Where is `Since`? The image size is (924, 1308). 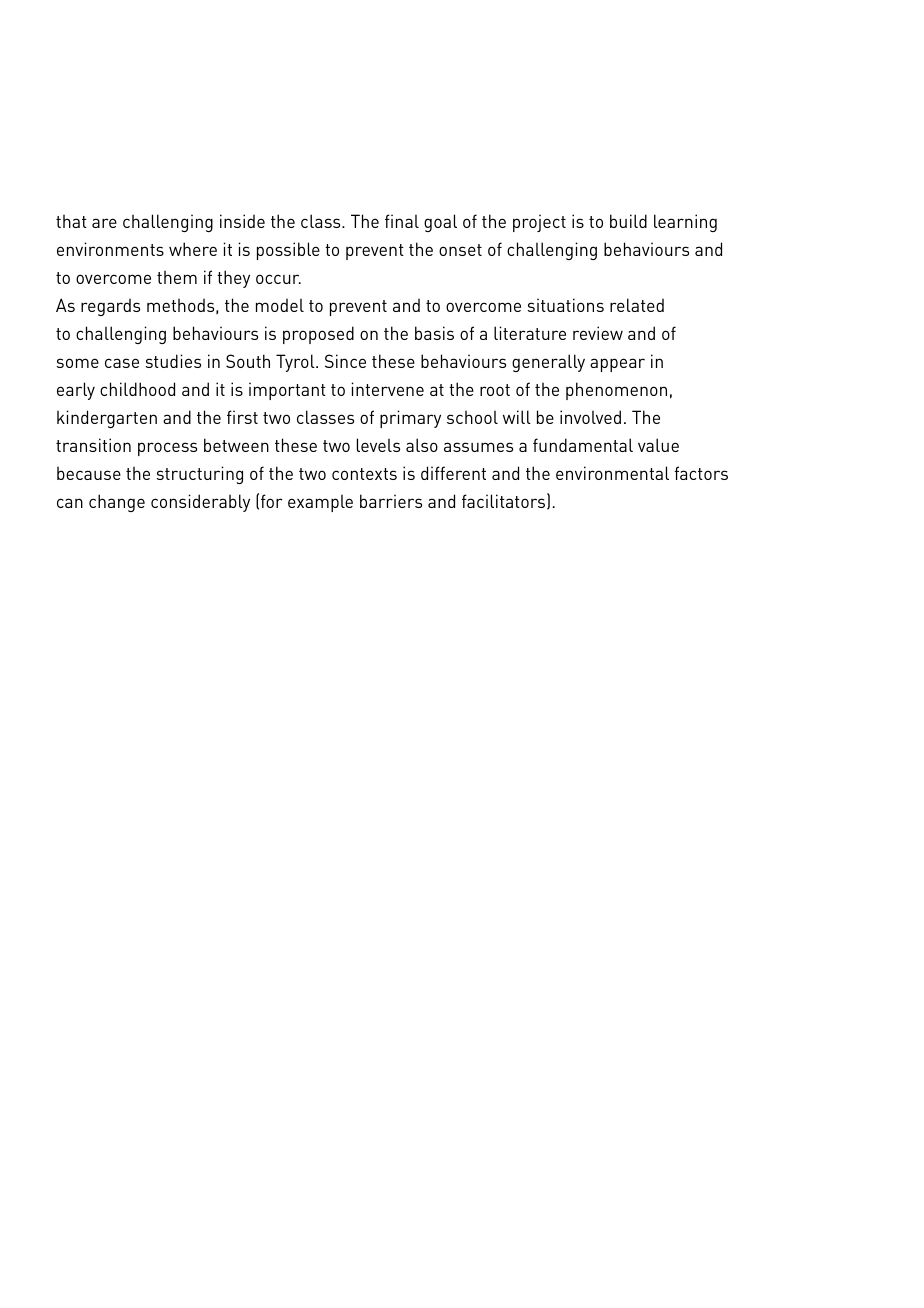
Since is located at coordinates (345, 361).
